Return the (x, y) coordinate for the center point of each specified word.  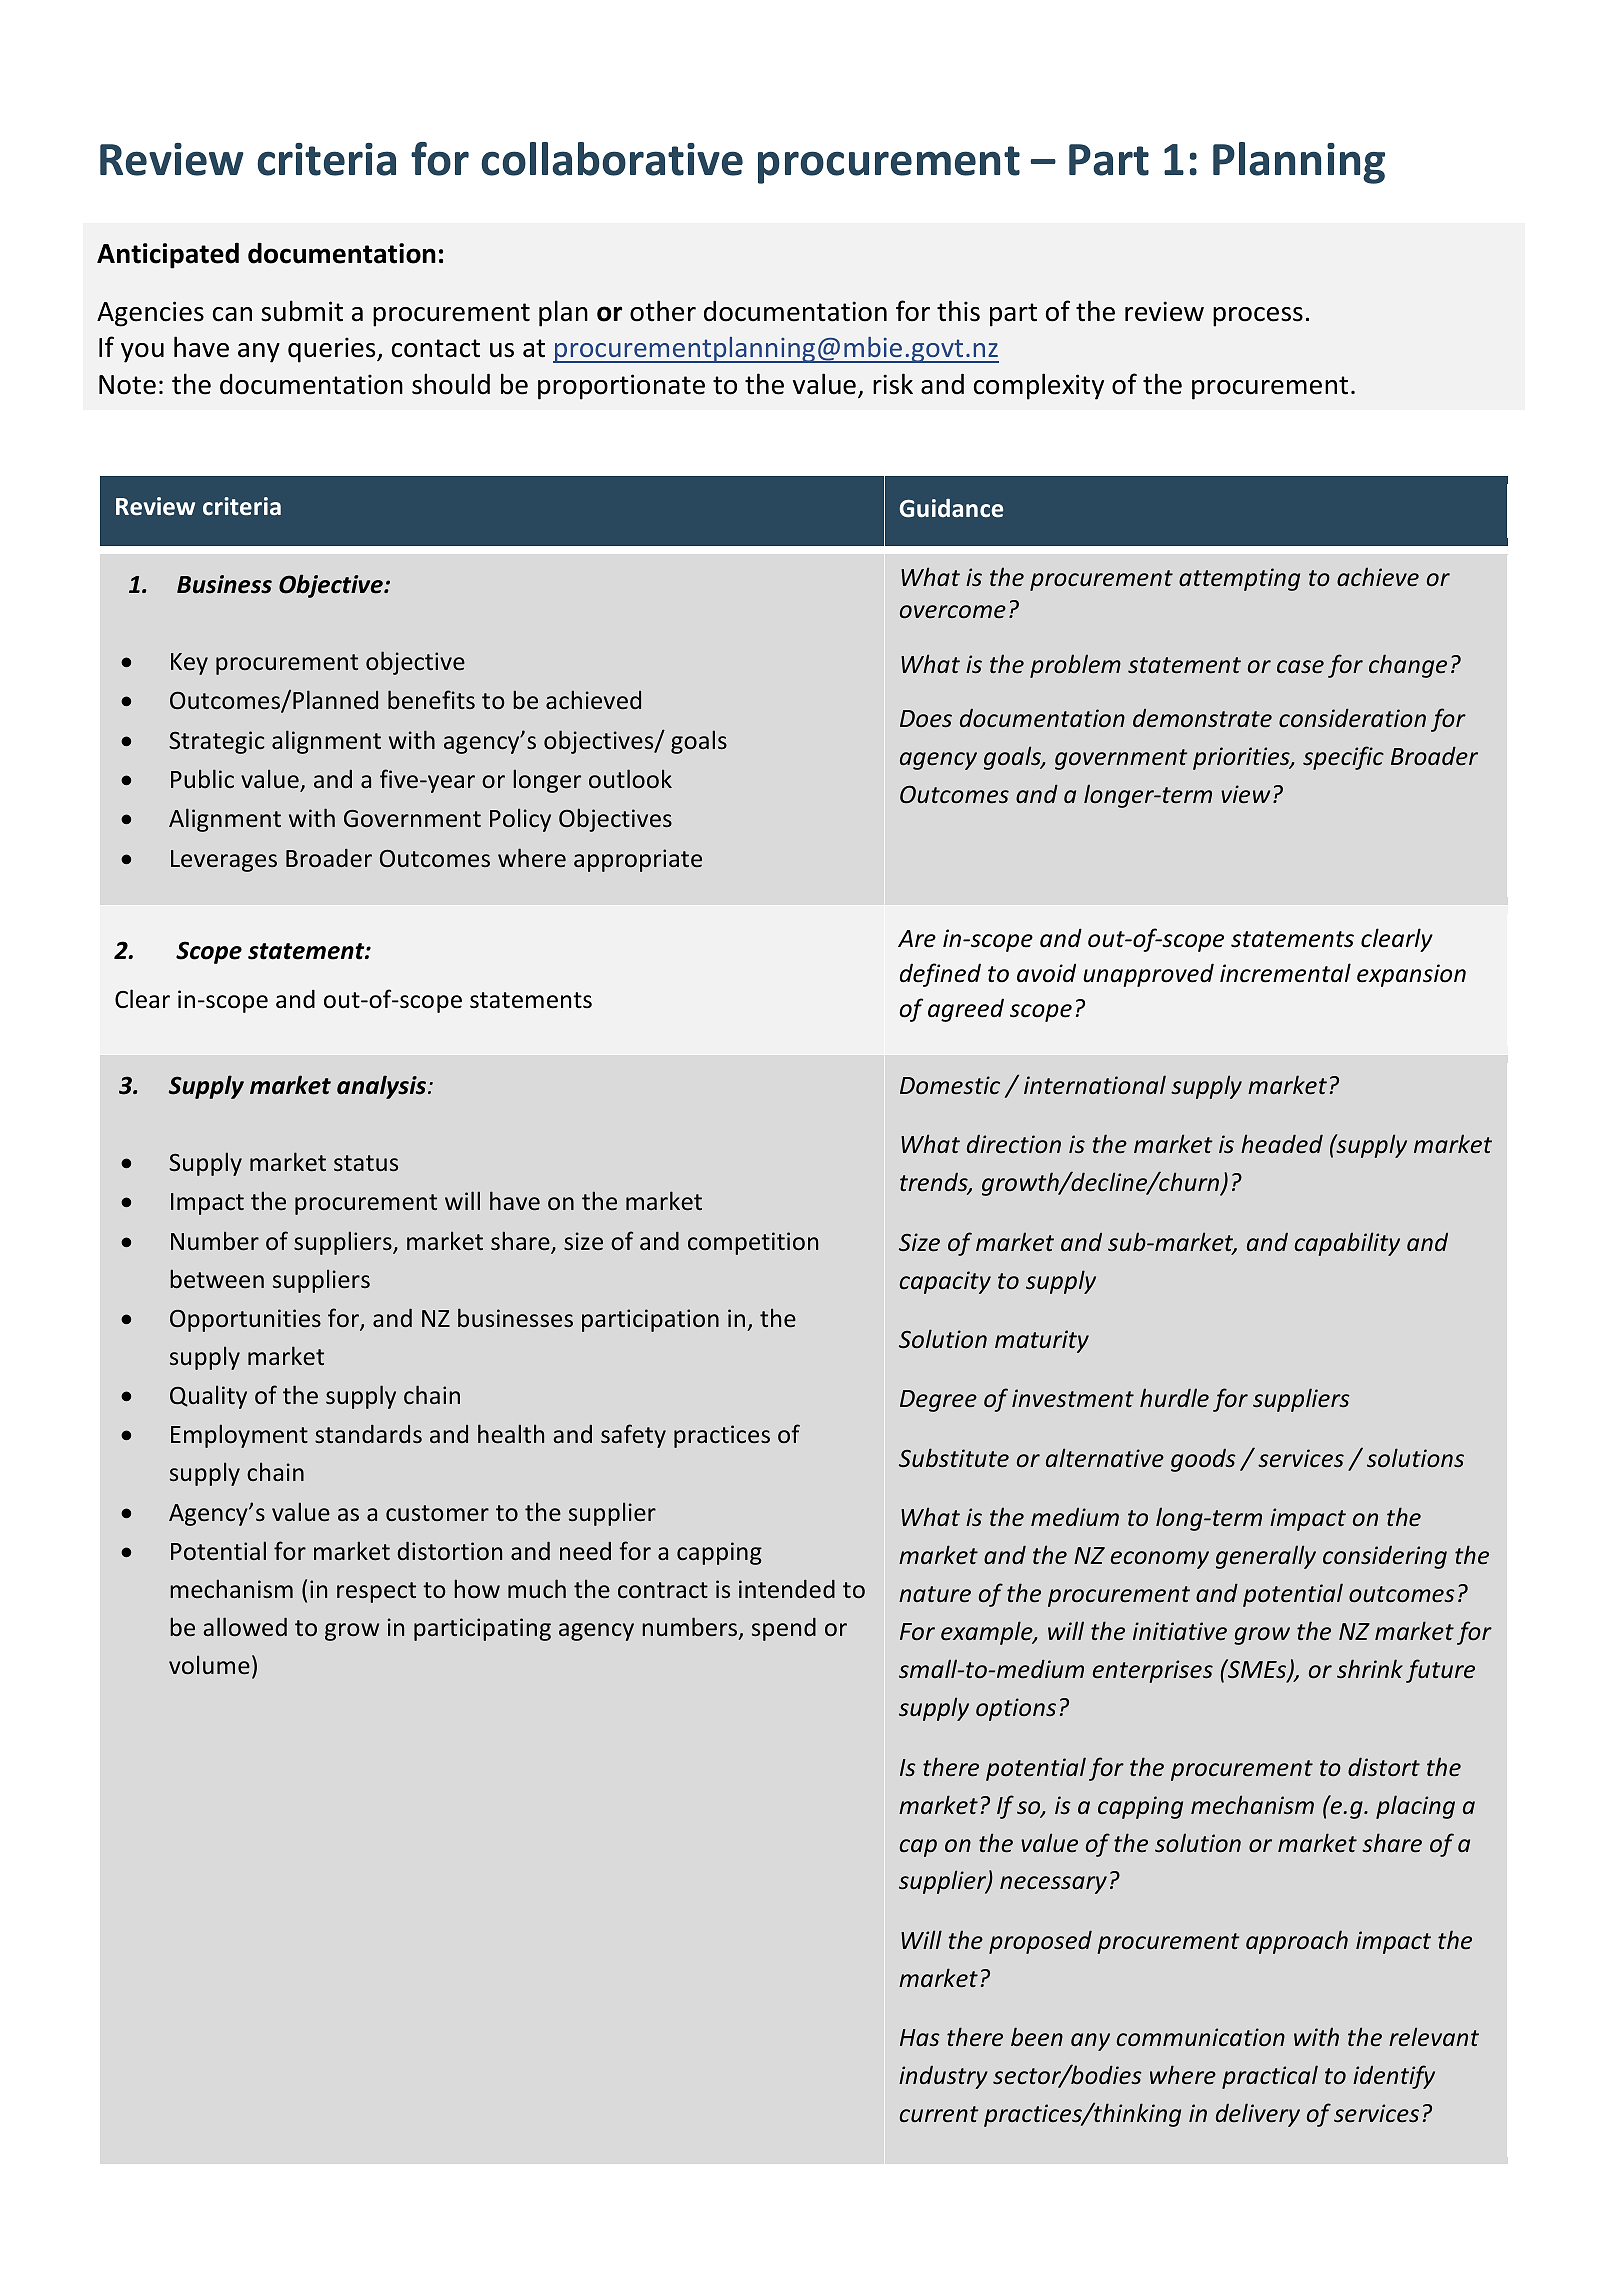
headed (1282, 1144)
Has (920, 2038)
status (366, 1163)
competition (753, 1243)
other (663, 311)
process (1258, 317)
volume (209, 1665)
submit (302, 311)
